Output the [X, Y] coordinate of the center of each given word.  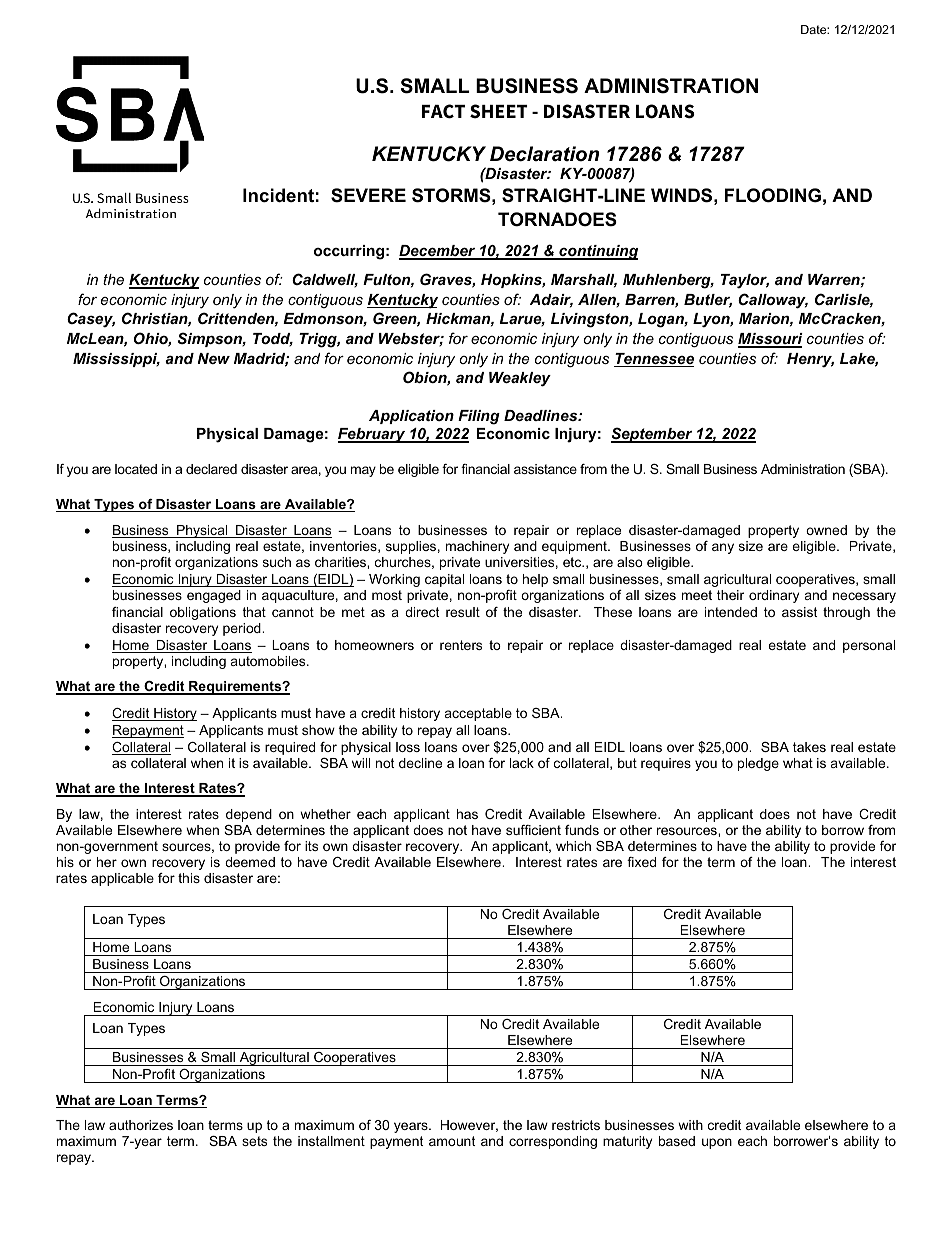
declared [211, 469]
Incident [278, 195]
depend [249, 815]
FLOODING [773, 195]
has [467, 814]
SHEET [499, 111]
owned [826, 530]
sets [254, 1141]
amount [452, 1141]
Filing [479, 417]
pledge [758, 764]
